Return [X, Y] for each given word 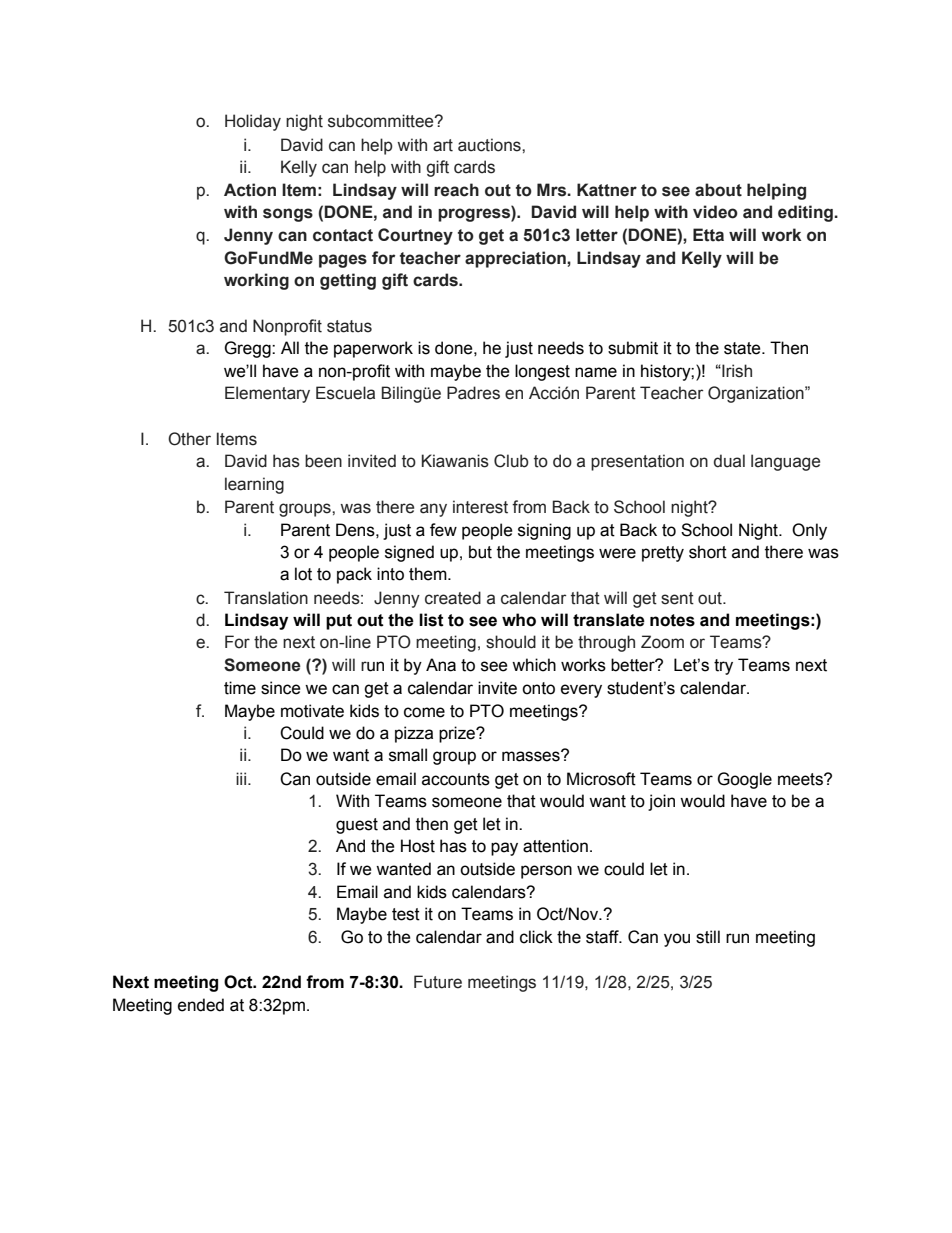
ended [201, 1005]
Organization [757, 394]
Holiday [253, 122]
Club [511, 461]
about [718, 190]
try [723, 667]
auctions [490, 145]
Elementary [267, 394]
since [281, 688]
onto [538, 688]
